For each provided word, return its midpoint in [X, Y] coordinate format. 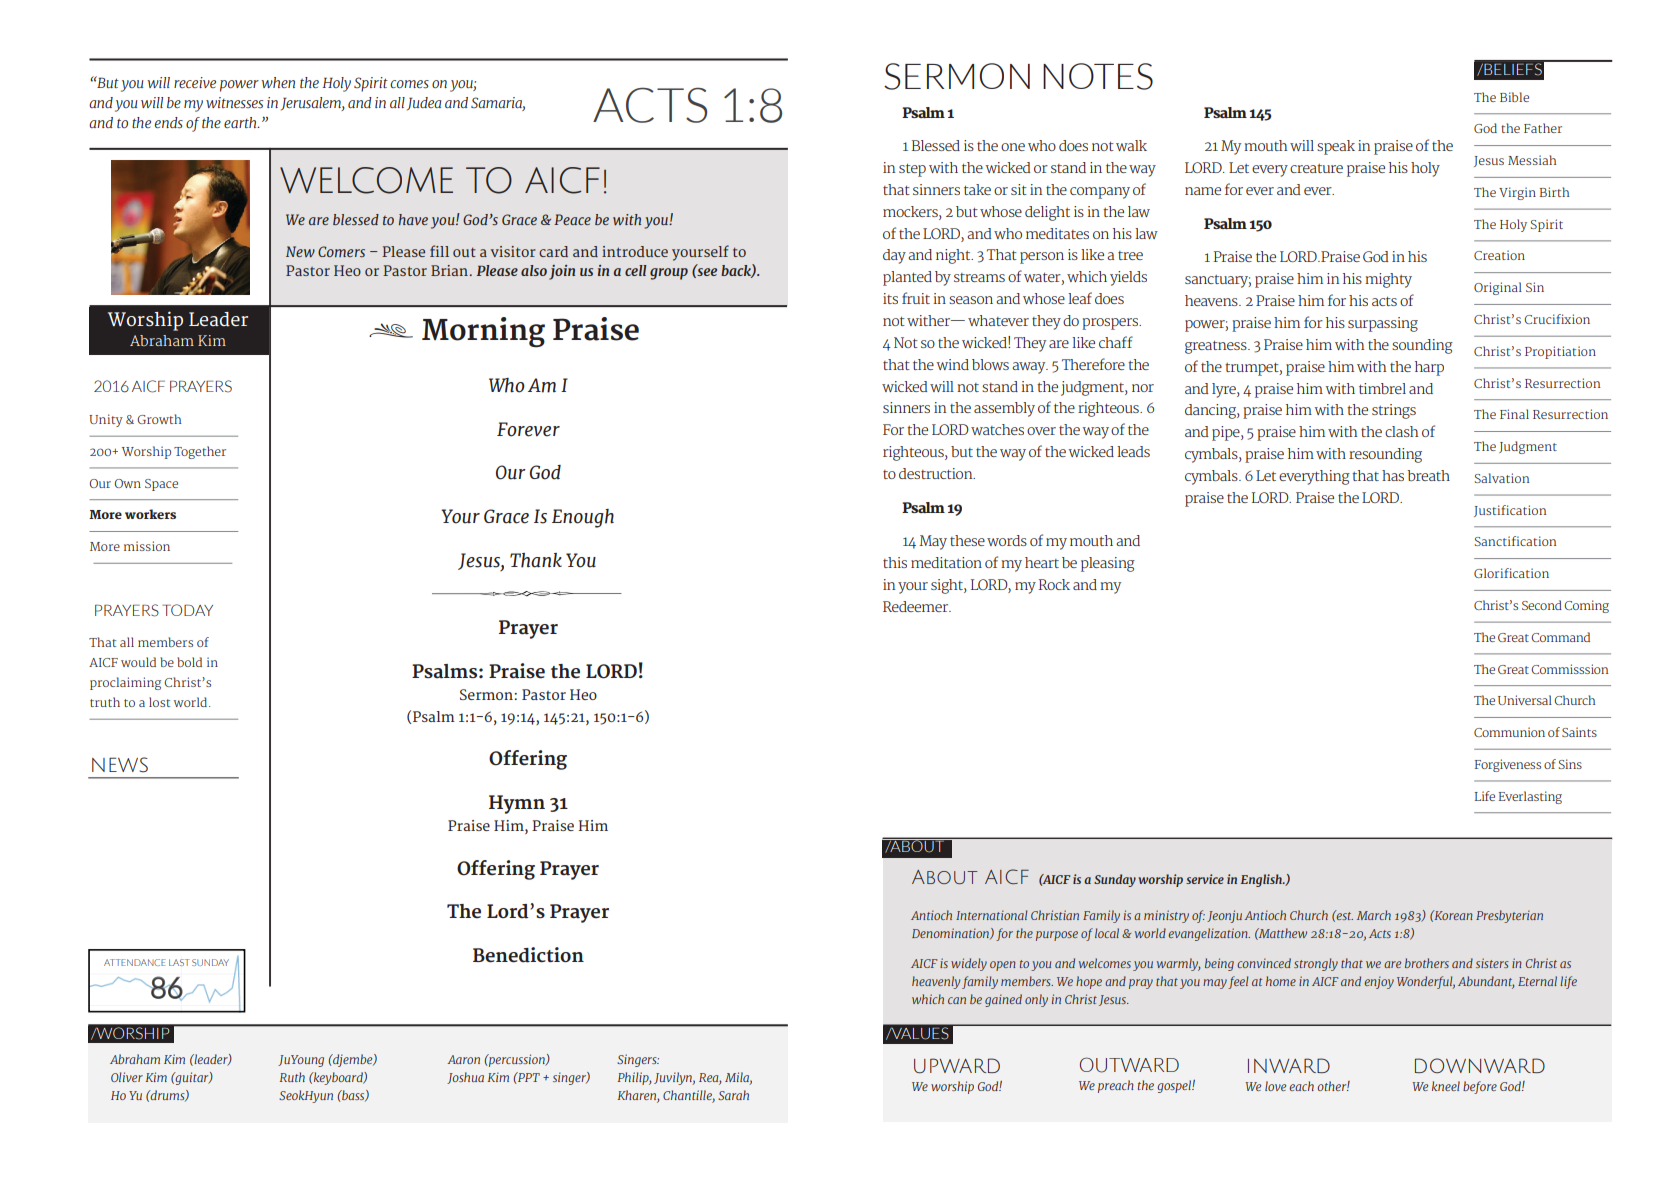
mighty [1388, 280]
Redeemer [916, 606]
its [890, 298]
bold [189, 662]
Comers [341, 251]
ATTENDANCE [134, 962]
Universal [1525, 700]
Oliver [127, 1077]
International [991, 915]
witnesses [234, 103]
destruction [937, 473]
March [1374, 915]
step [912, 170]
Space [161, 485]
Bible [1514, 97]
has [1393, 475]
